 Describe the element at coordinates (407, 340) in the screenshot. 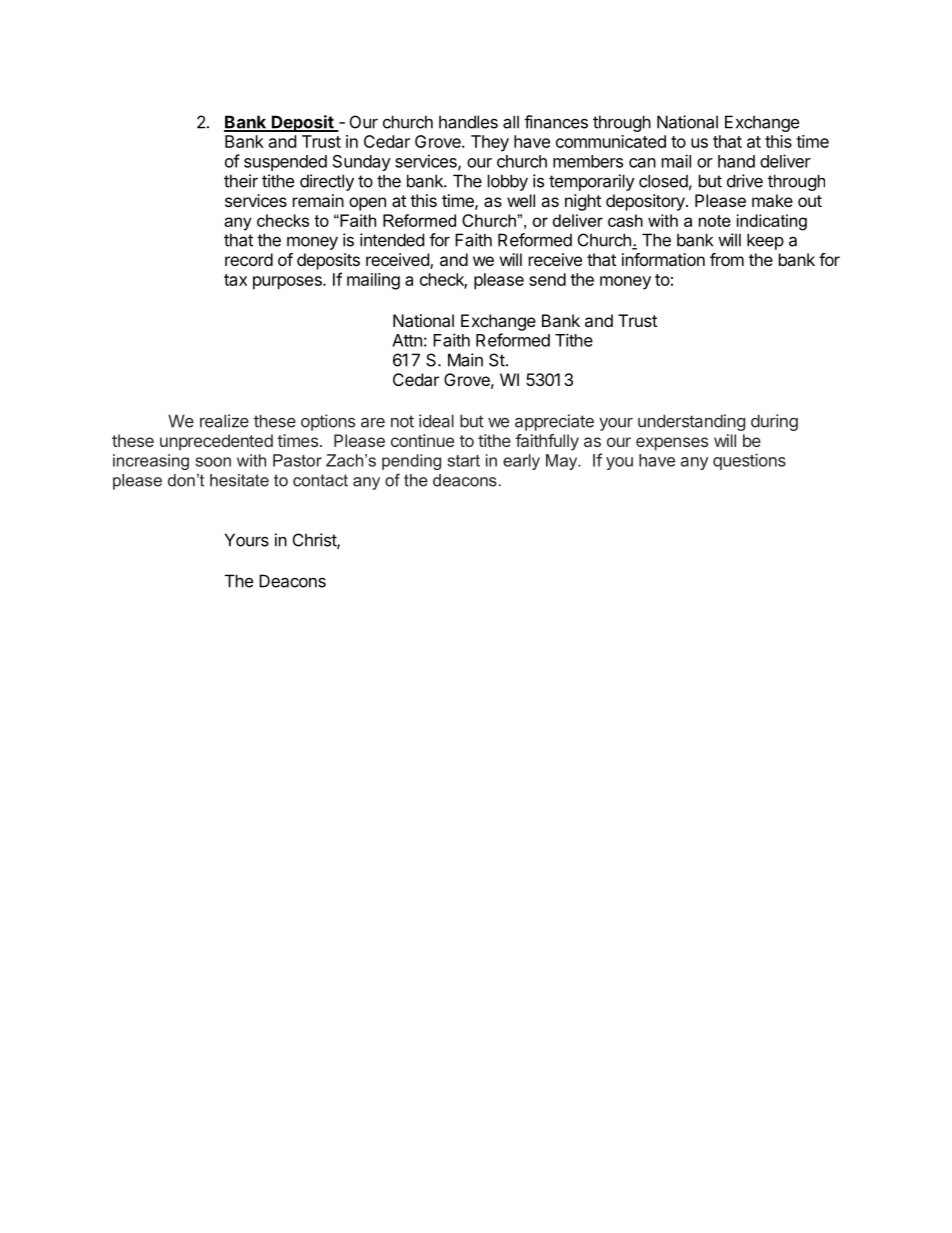

I see `Attn` at that location.
